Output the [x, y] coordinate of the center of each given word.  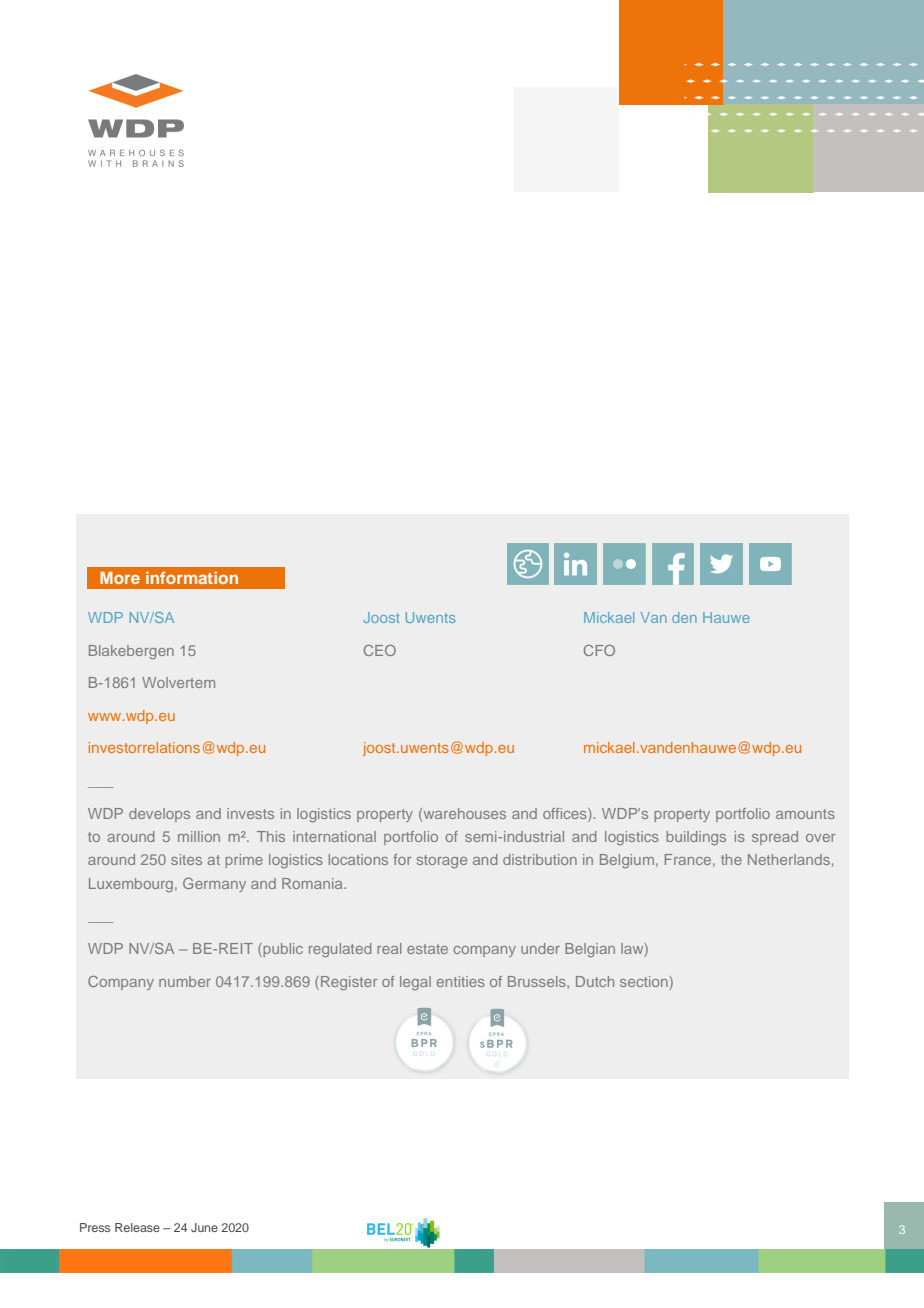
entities [461, 981]
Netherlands [789, 859]
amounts [805, 814]
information [192, 577]
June [204, 1227]
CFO [599, 650]
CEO [380, 650]
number [185, 981]
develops [159, 815]
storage [442, 861]
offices [566, 813]
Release [137, 1227]
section [644, 981]
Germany [214, 885]
